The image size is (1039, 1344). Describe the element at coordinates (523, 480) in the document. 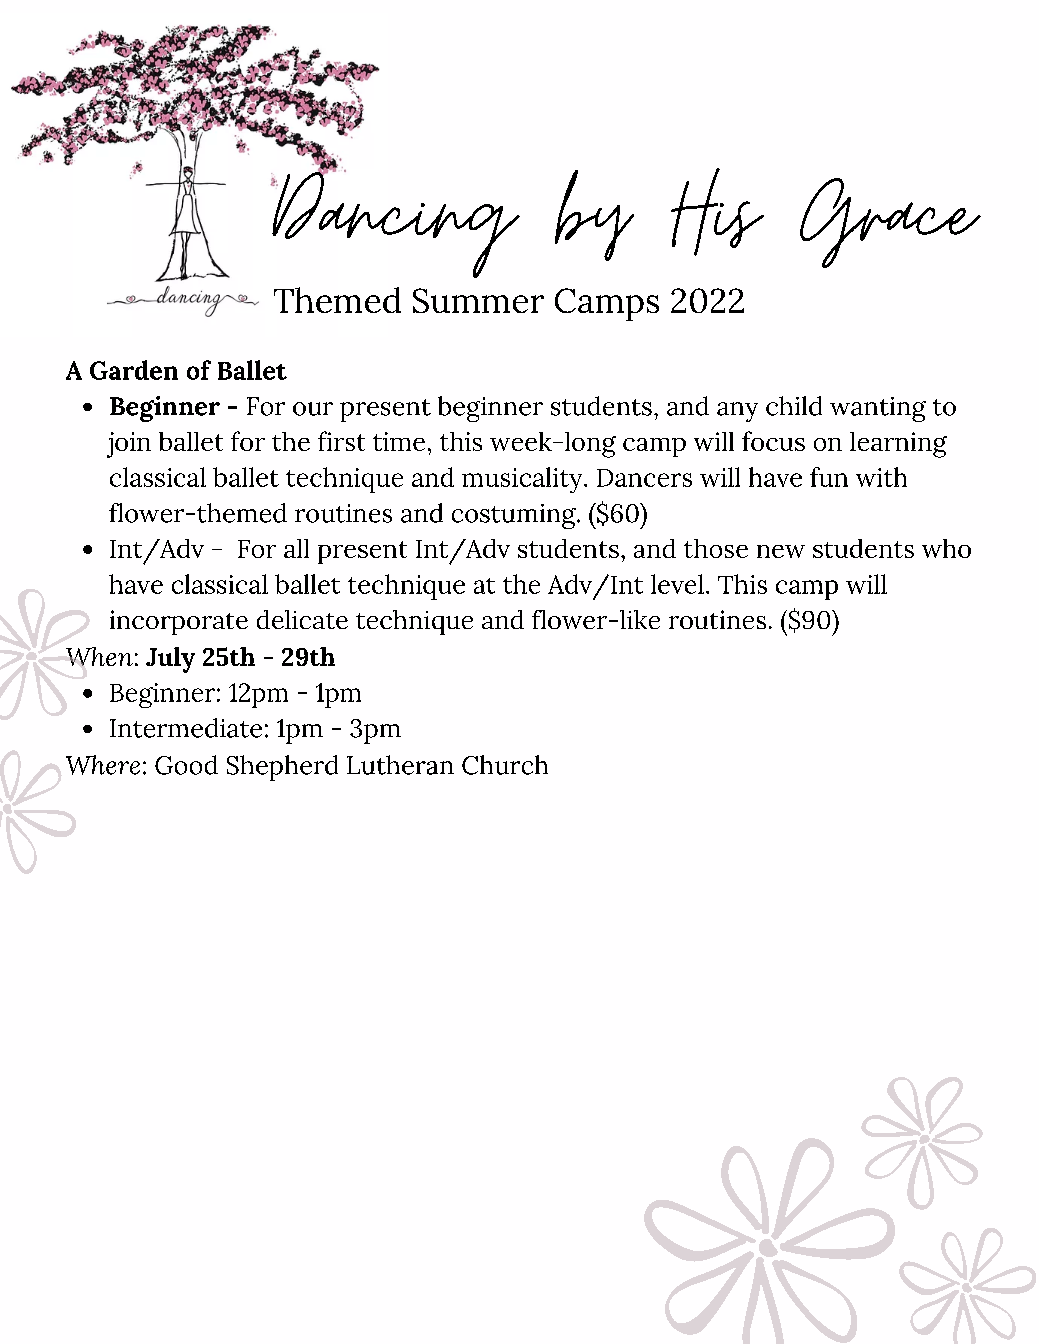

I see `musicality` at that location.
